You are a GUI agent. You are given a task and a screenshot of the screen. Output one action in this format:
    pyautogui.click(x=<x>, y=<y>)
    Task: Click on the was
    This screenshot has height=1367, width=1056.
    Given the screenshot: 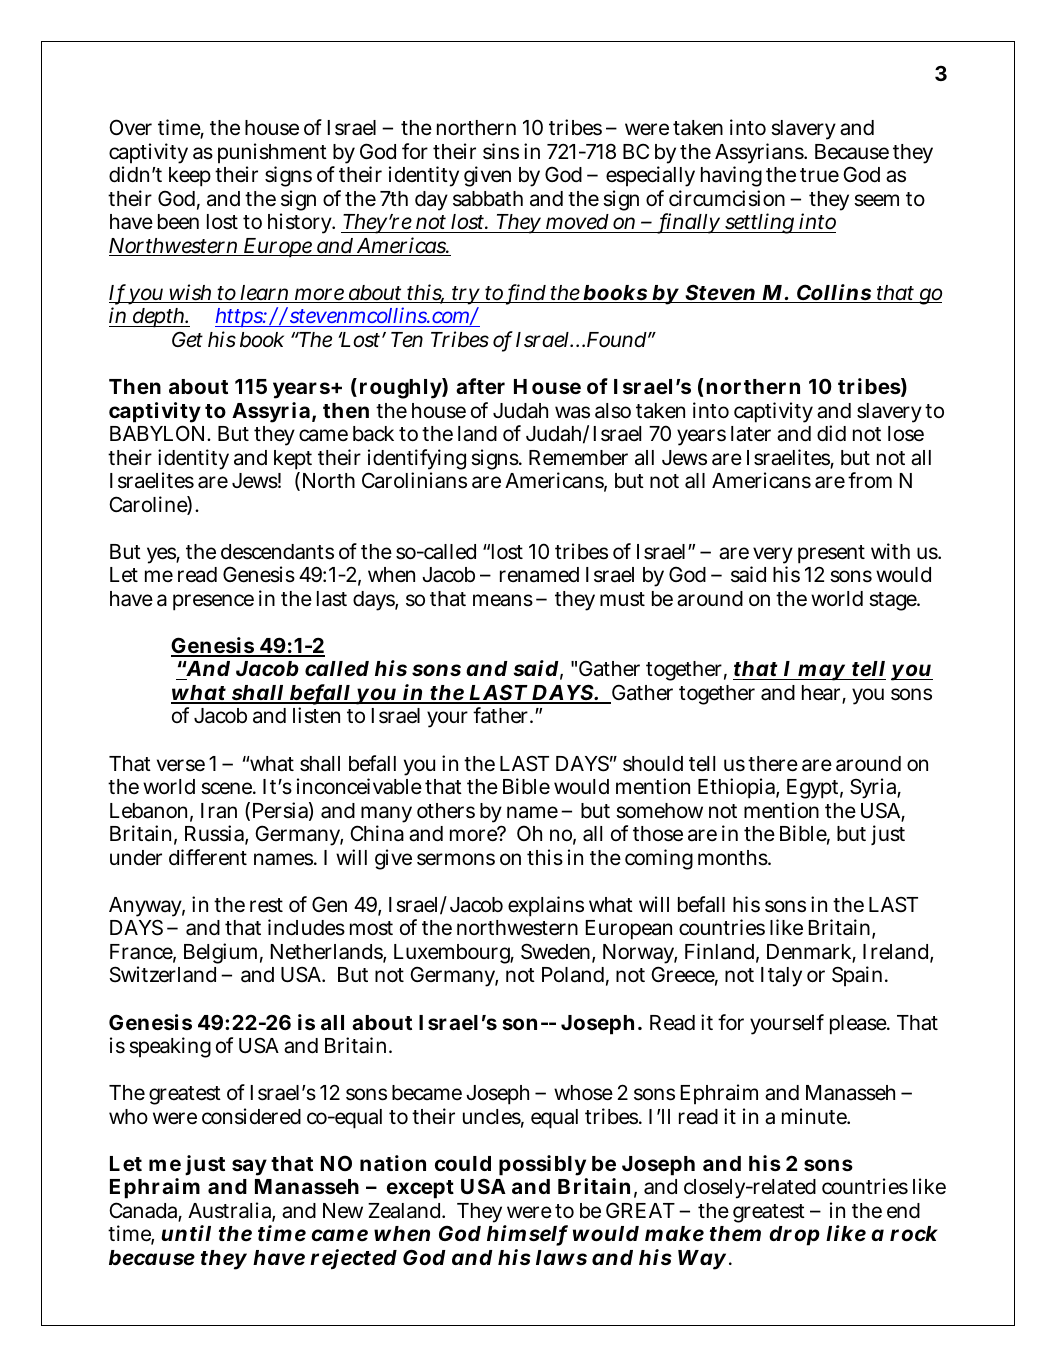 What is the action you would take?
    pyautogui.click(x=572, y=412)
